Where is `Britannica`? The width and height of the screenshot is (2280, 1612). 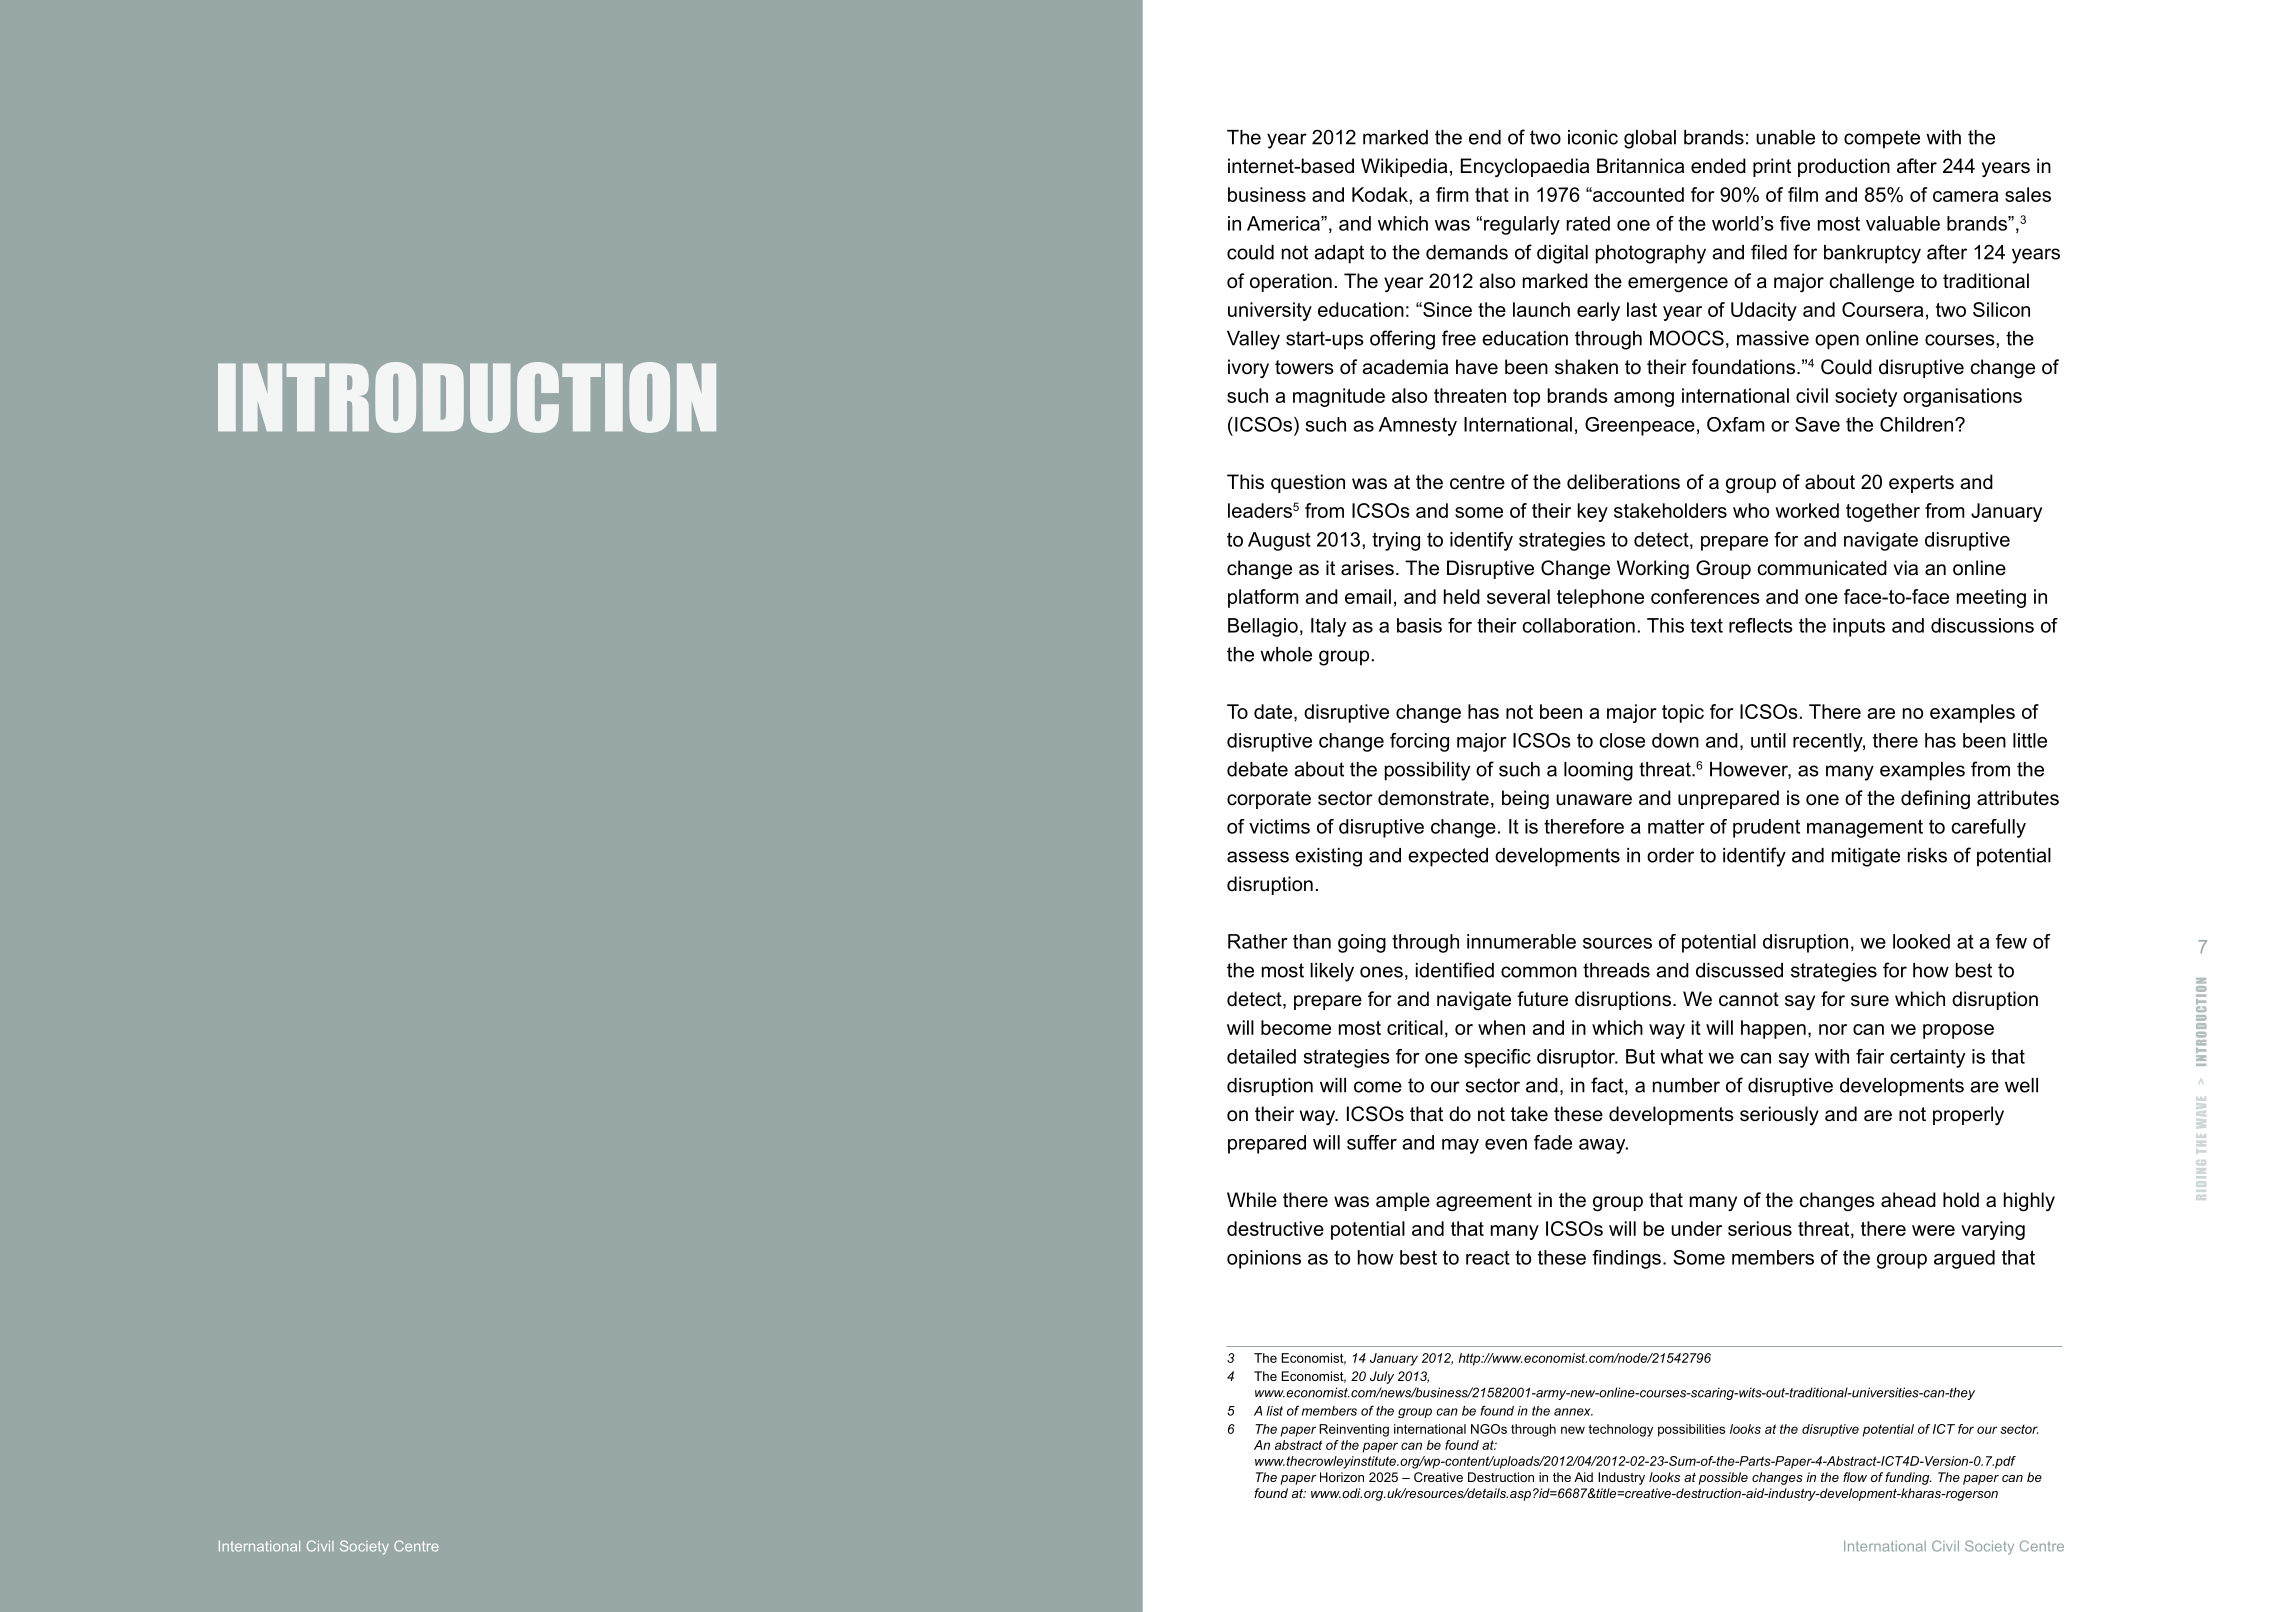 Britannica is located at coordinates (1640, 166).
